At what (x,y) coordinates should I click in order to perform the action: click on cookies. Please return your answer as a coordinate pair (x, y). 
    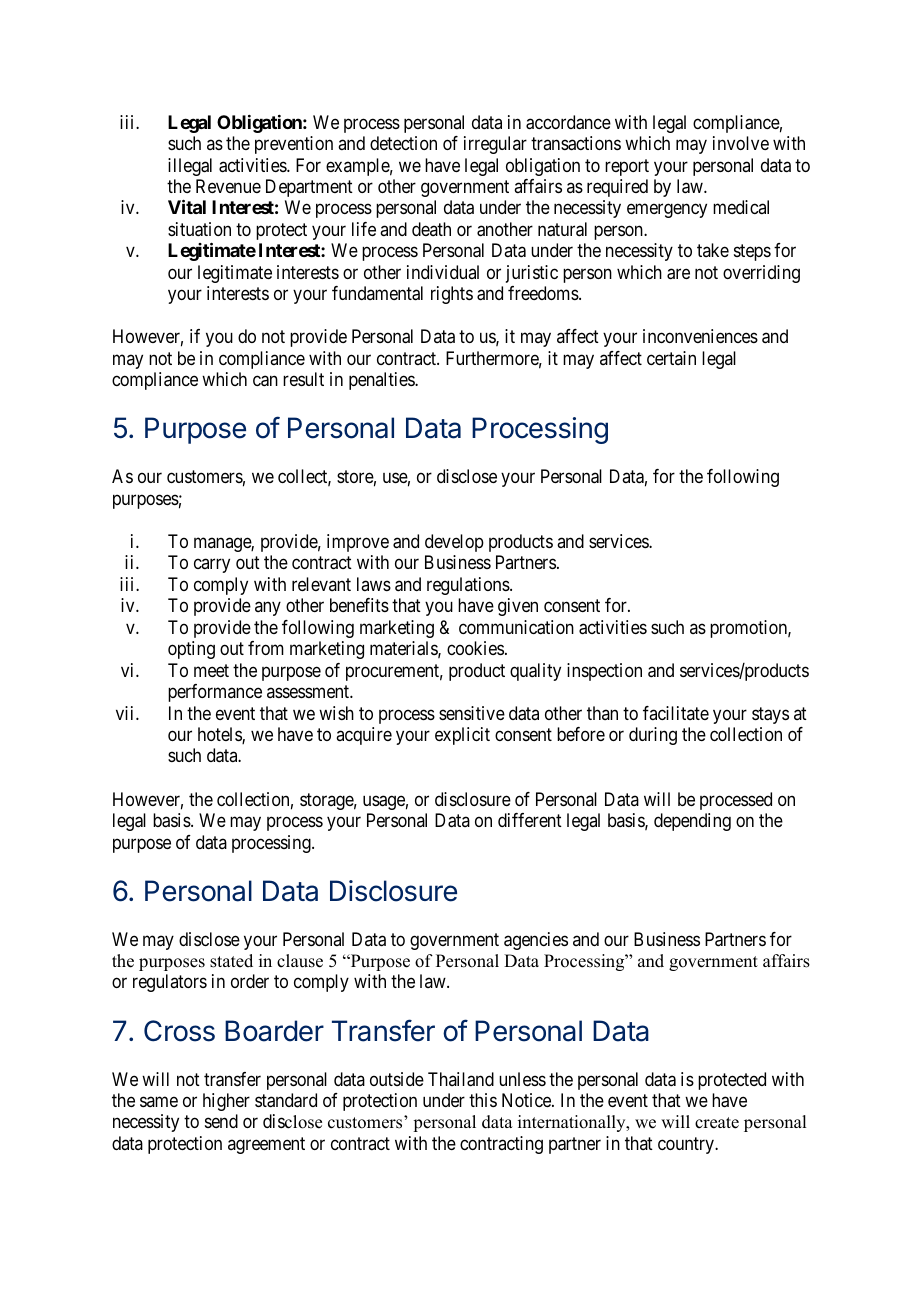
    Looking at the image, I should click on (475, 648).
